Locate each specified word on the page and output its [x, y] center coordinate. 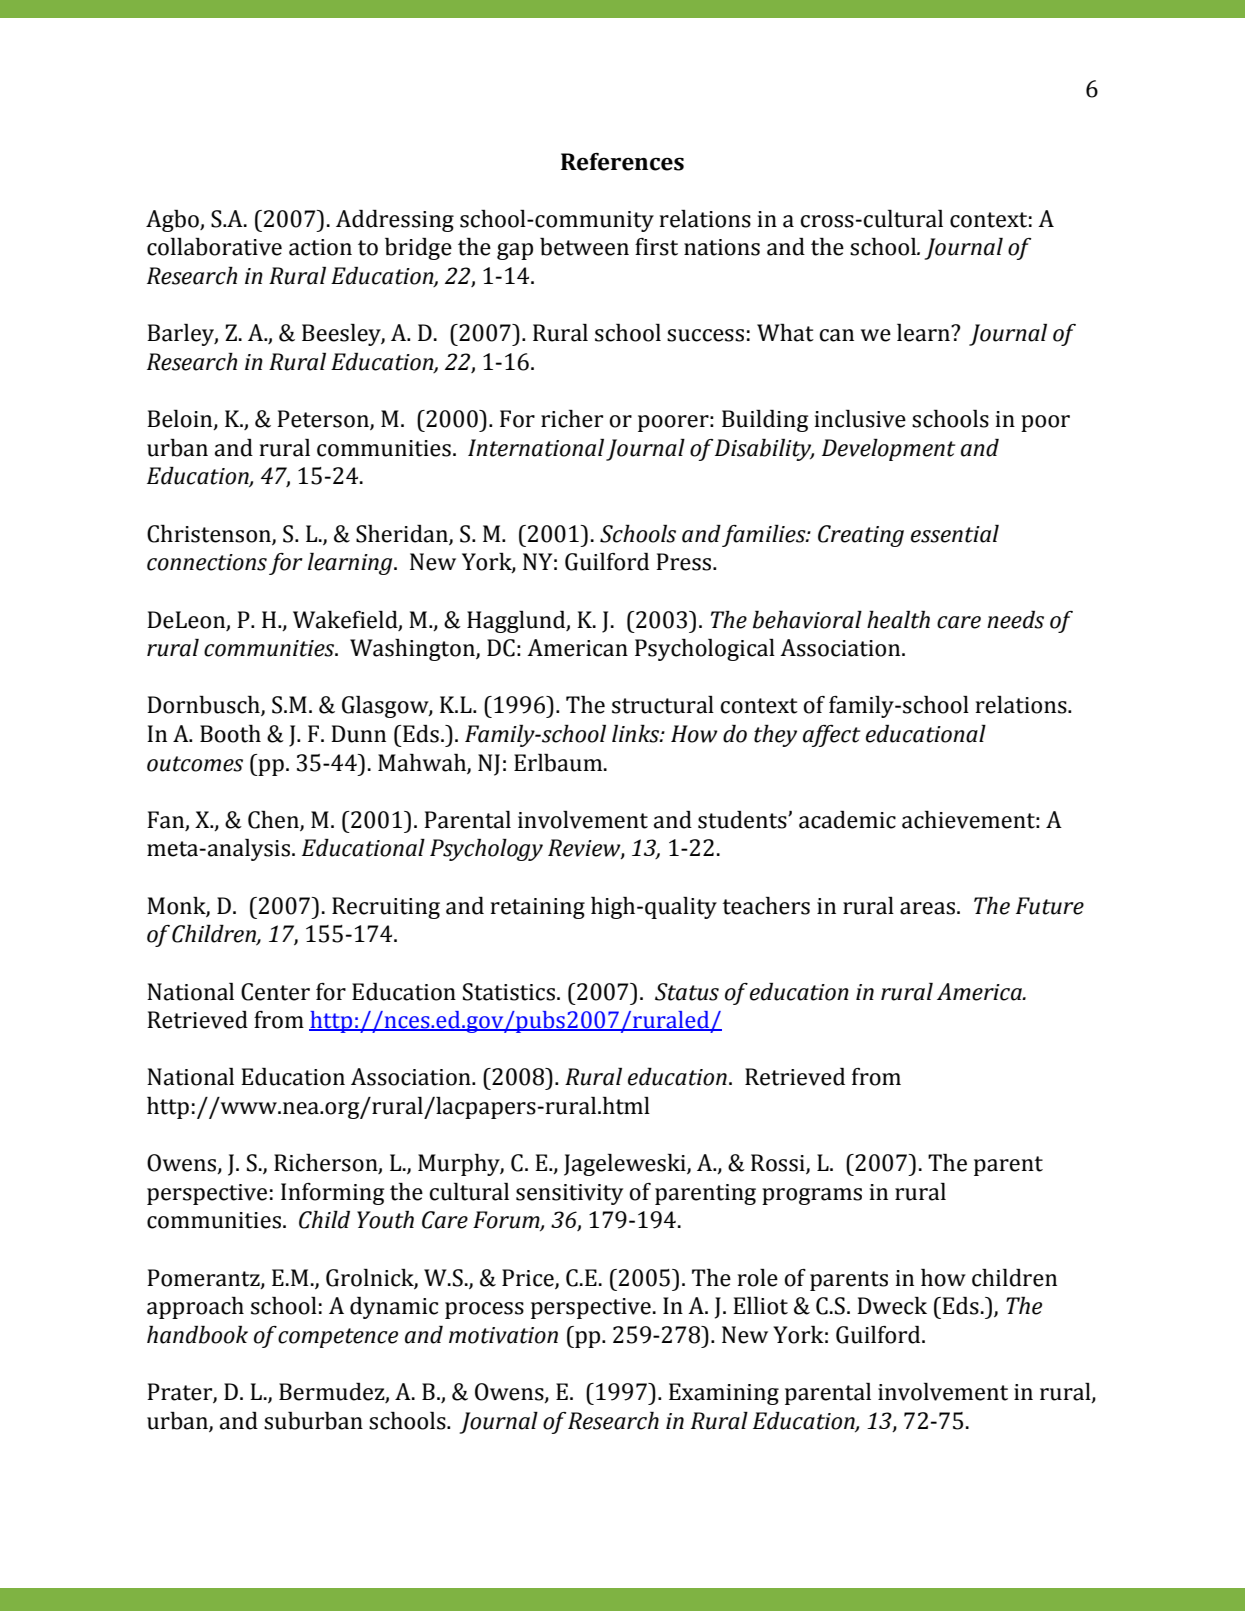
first [656, 247]
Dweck [892, 1306]
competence [338, 1338]
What [785, 333]
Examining [724, 1394]
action [320, 247]
